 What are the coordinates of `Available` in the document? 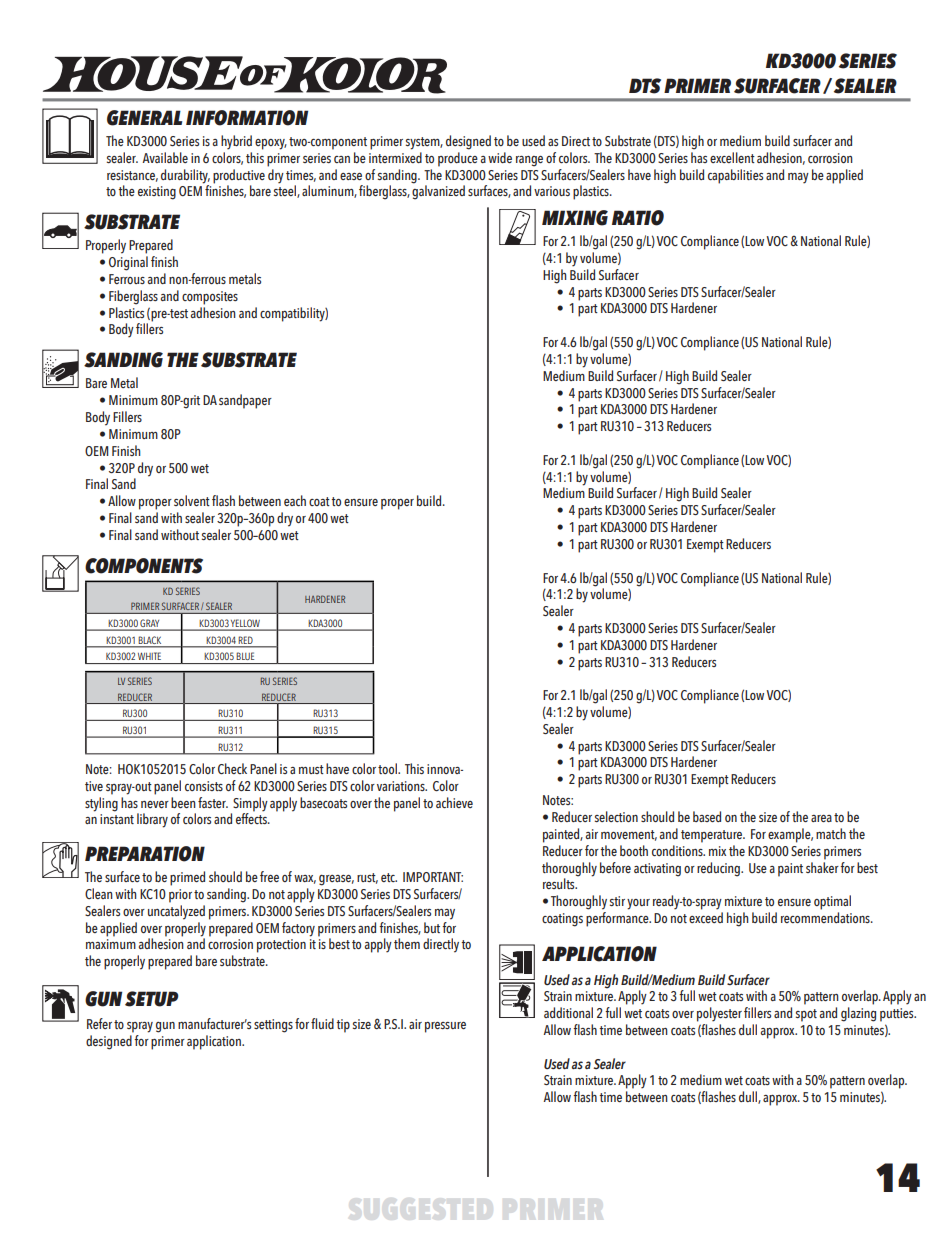 It's located at (165, 157).
